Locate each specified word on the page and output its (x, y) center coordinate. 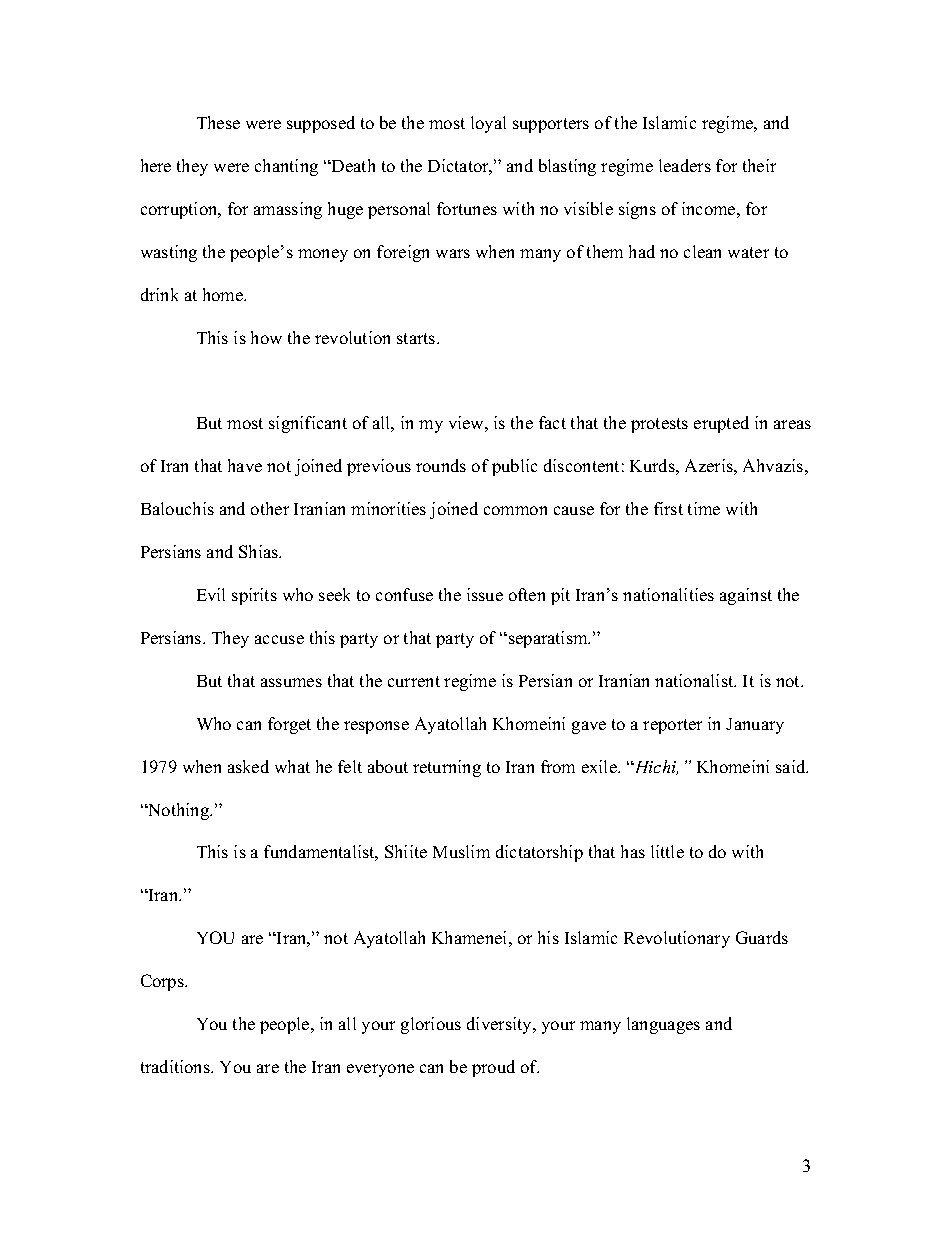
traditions (176, 1066)
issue (485, 594)
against (746, 596)
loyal (488, 124)
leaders (685, 165)
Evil (211, 594)
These (218, 122)
